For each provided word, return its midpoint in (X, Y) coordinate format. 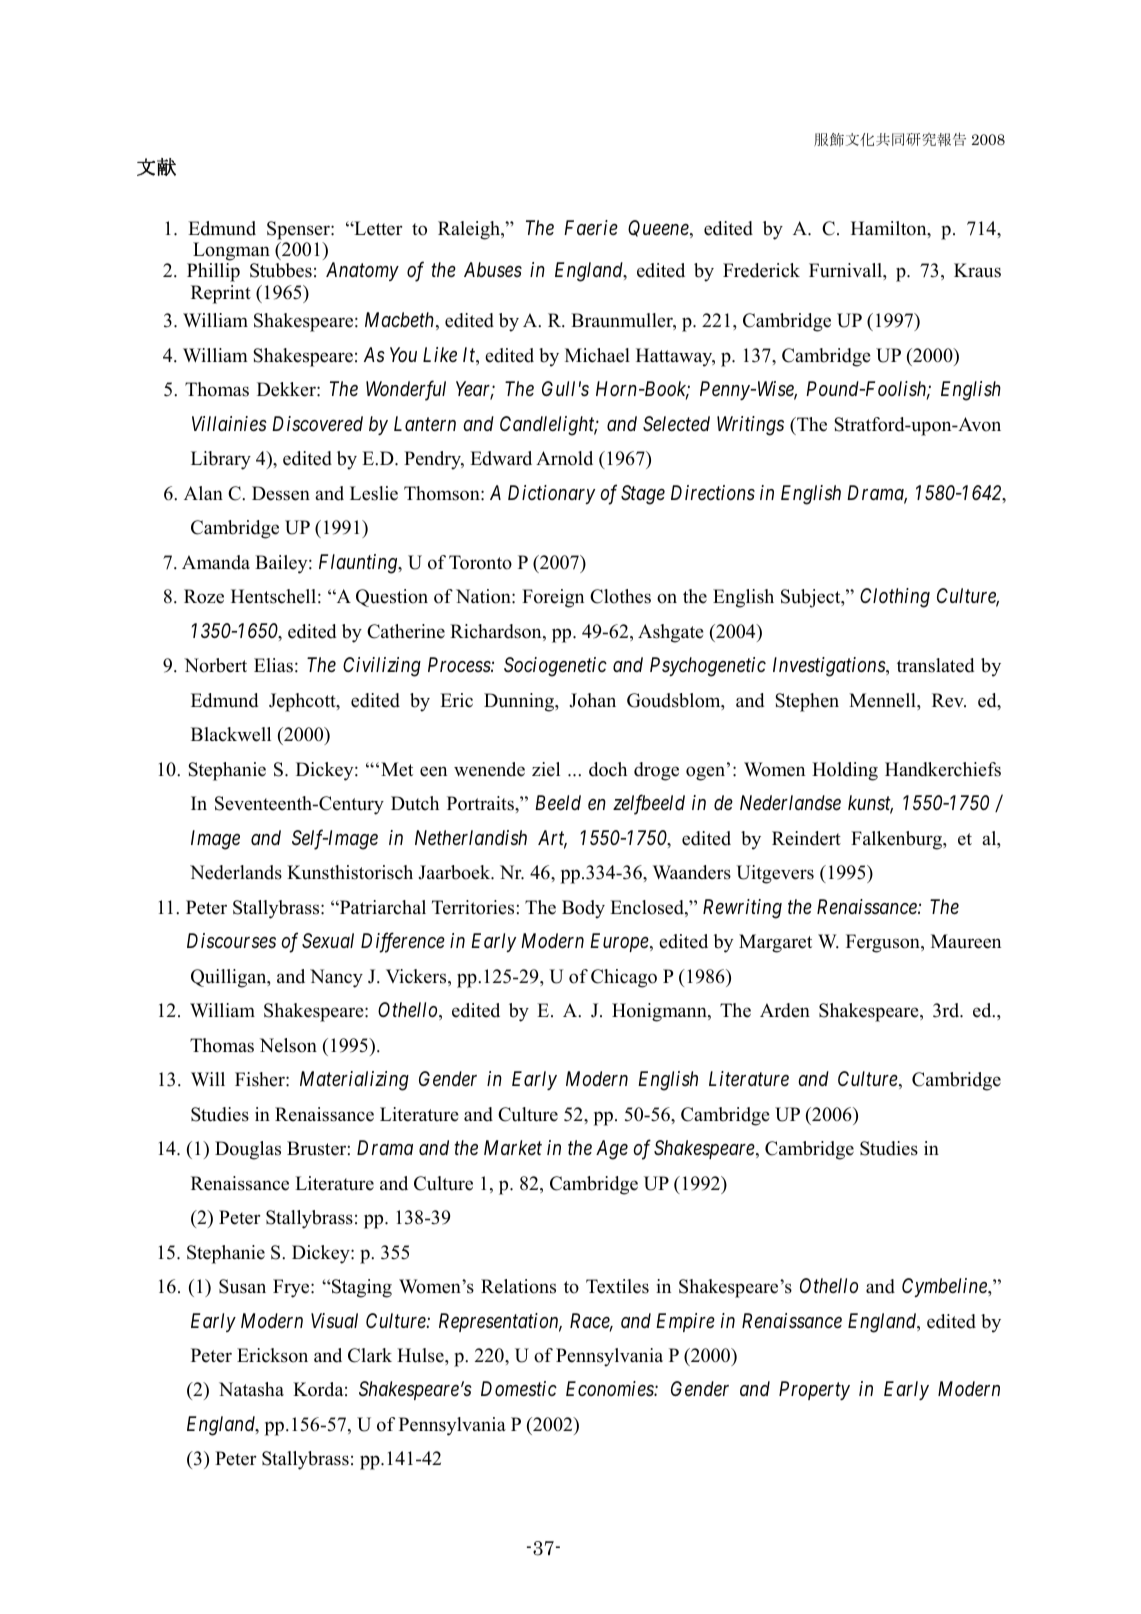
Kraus (977, 270)
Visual (334, 1320)
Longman (230, 253)
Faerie (591, 227)
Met (397, 769)
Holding (845, 771)
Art (552, 839)
